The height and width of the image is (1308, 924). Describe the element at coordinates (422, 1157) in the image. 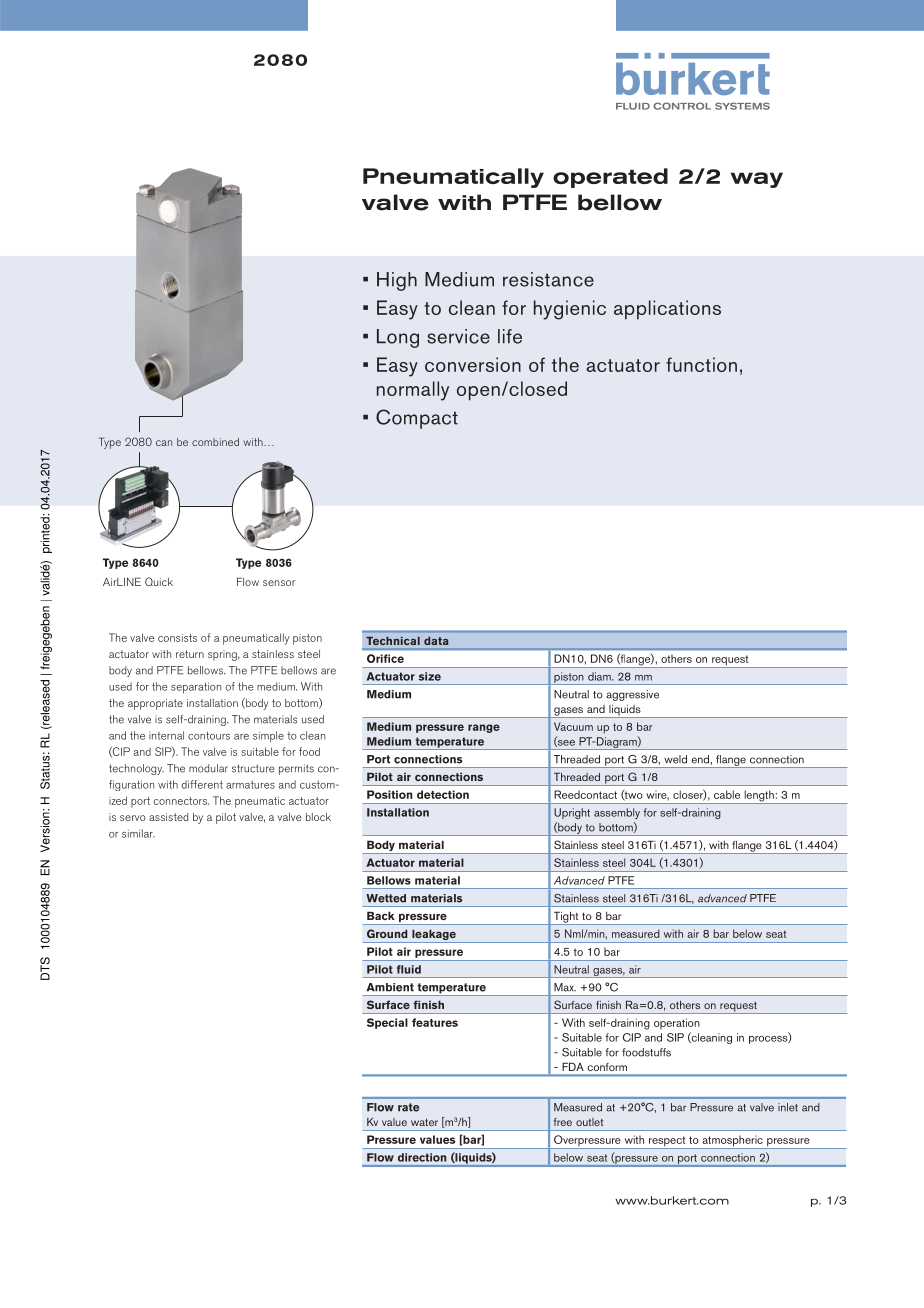

I see `direction` at that location.
